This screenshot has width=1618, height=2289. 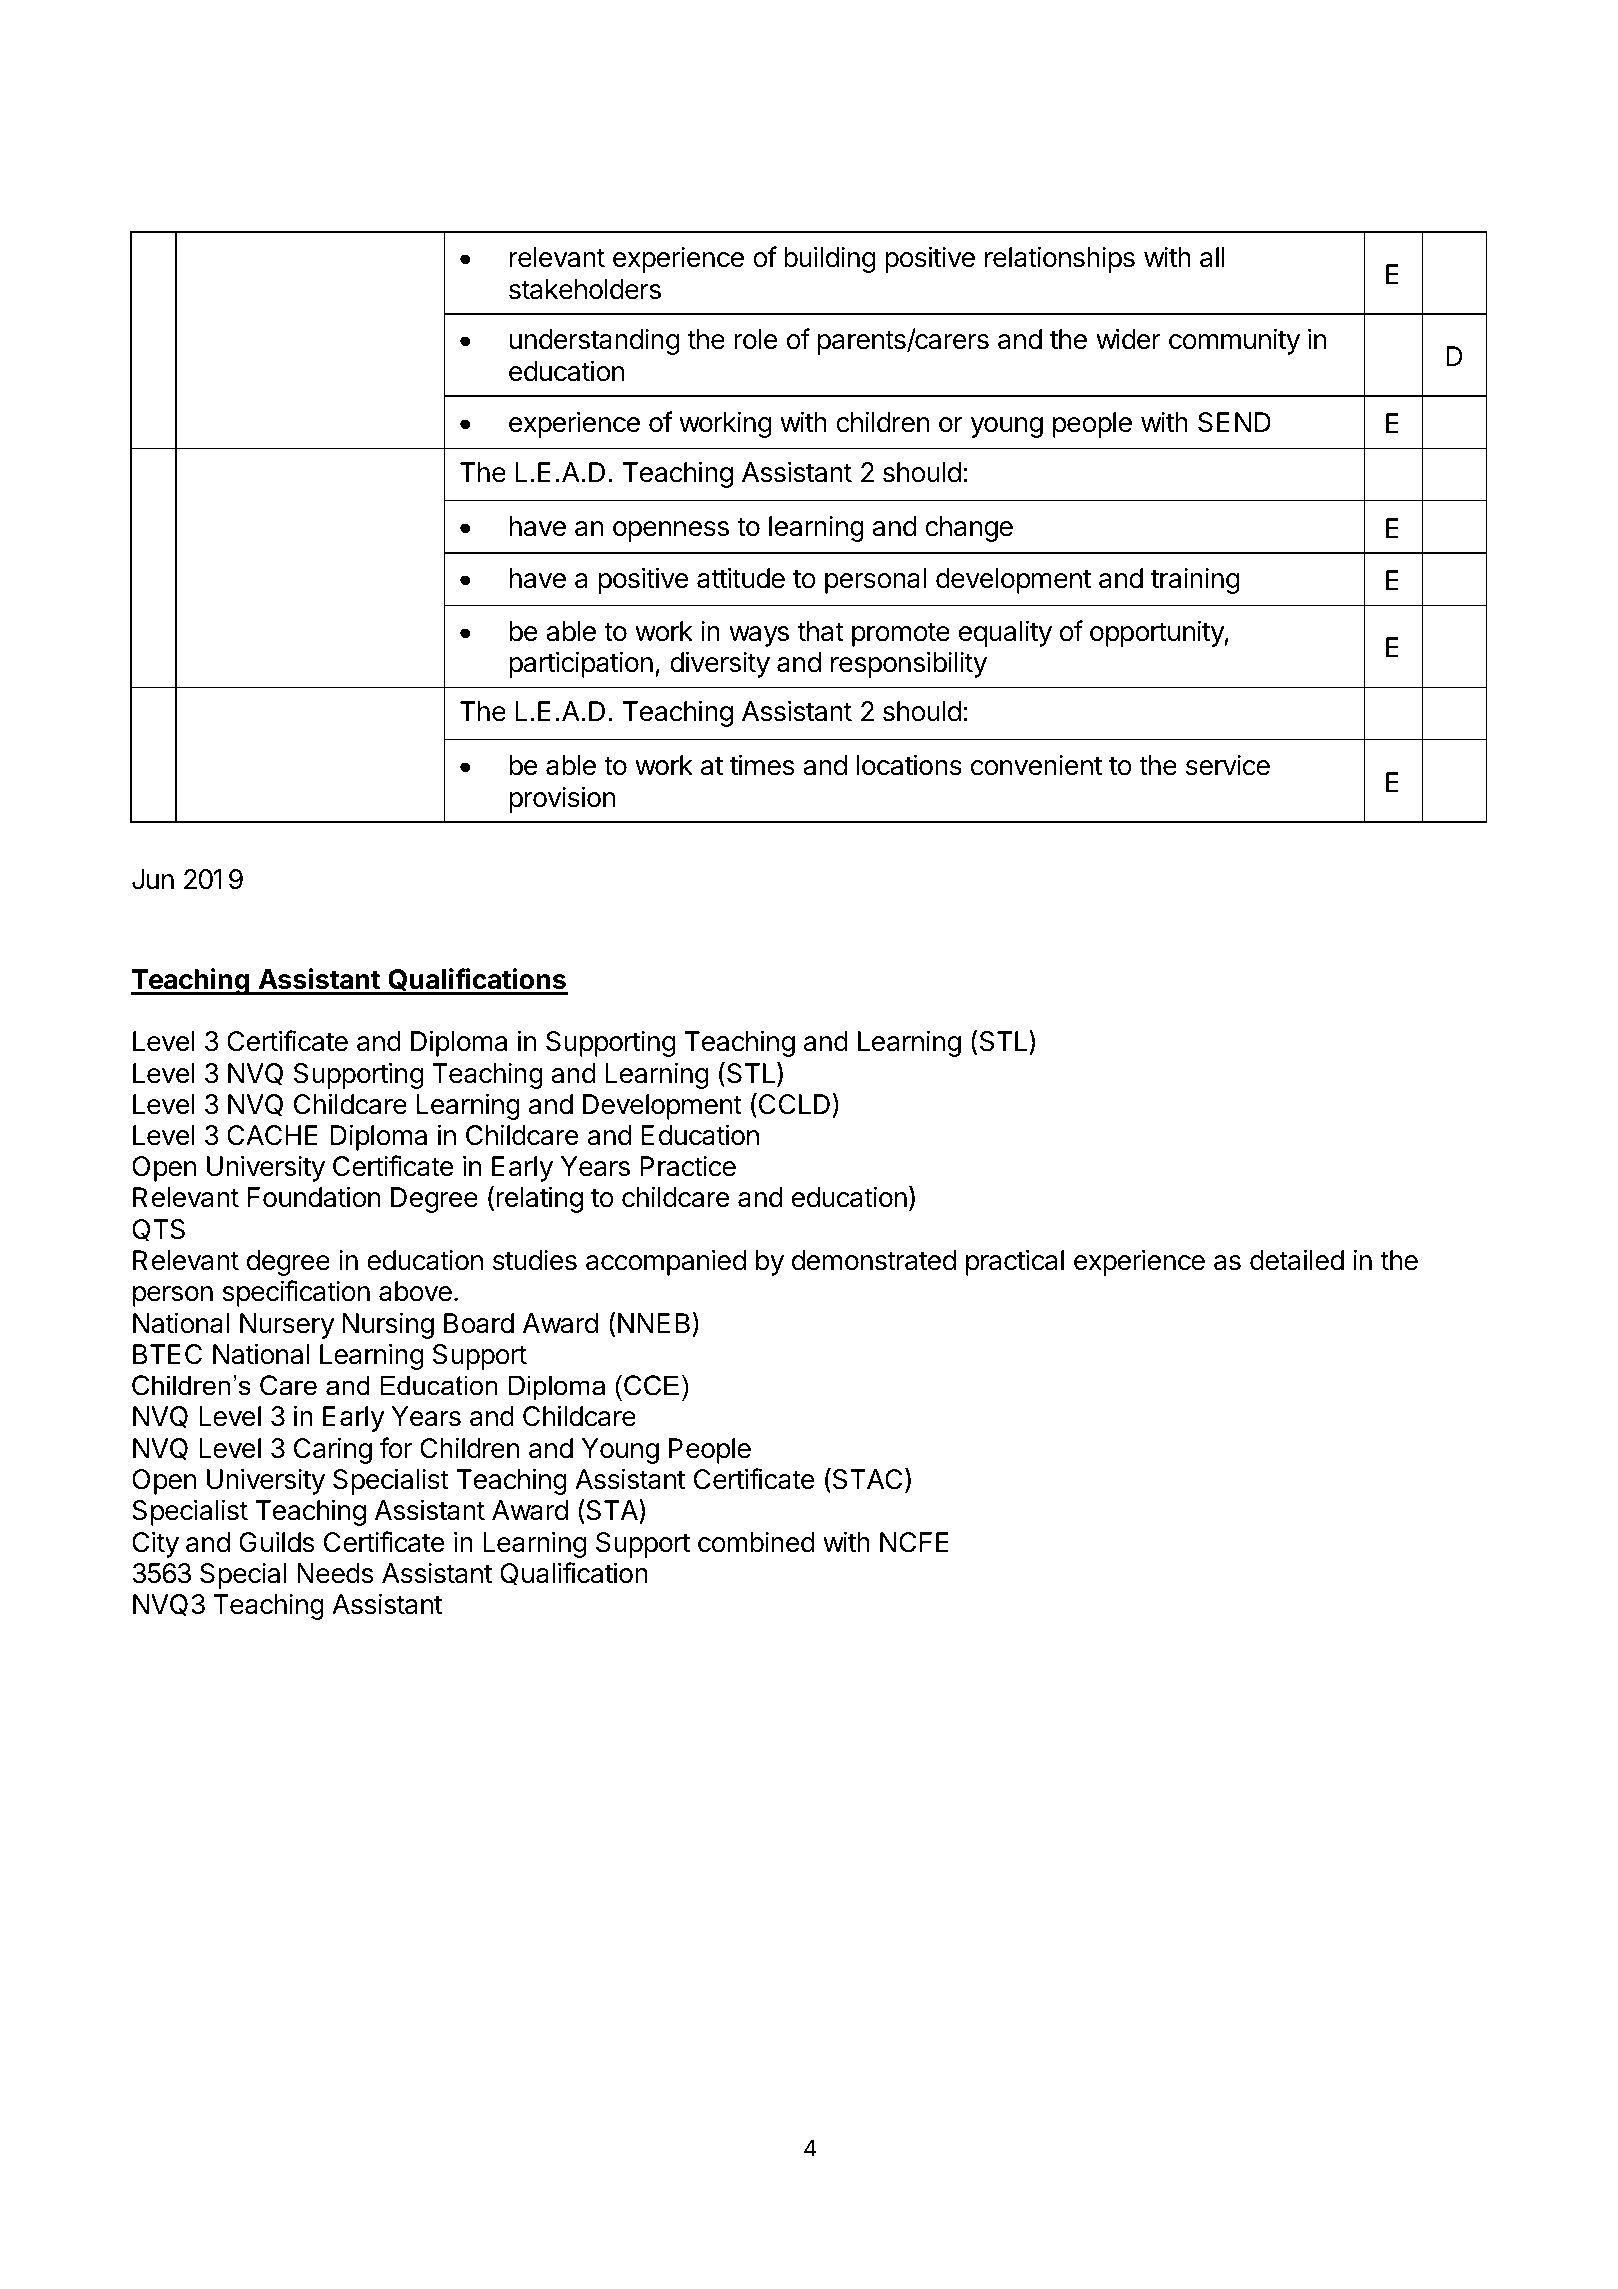 I want to click on provision, so click(x=562, y=799).
